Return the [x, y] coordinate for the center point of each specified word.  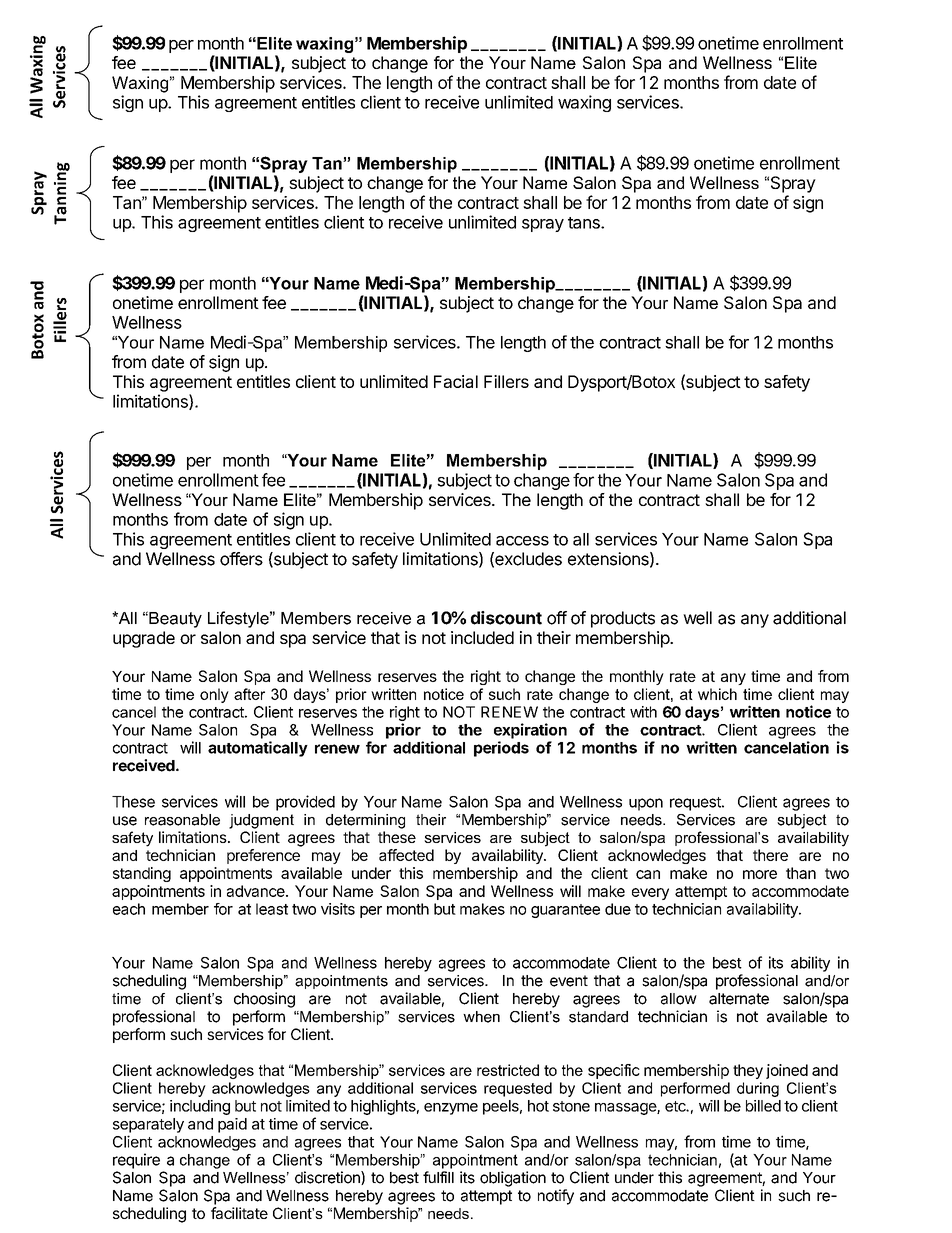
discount [506, 618]
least [272, 909]
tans [585, 223]
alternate [739, 999]
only [214, 695]
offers [241, 559]
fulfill [438, 1177]
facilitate [239, 1213]
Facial [456, 381]
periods [501, 749]
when [481, 1017]
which [717, 694]
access [522, 541]
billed [763, 1106]
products [623, 619]
